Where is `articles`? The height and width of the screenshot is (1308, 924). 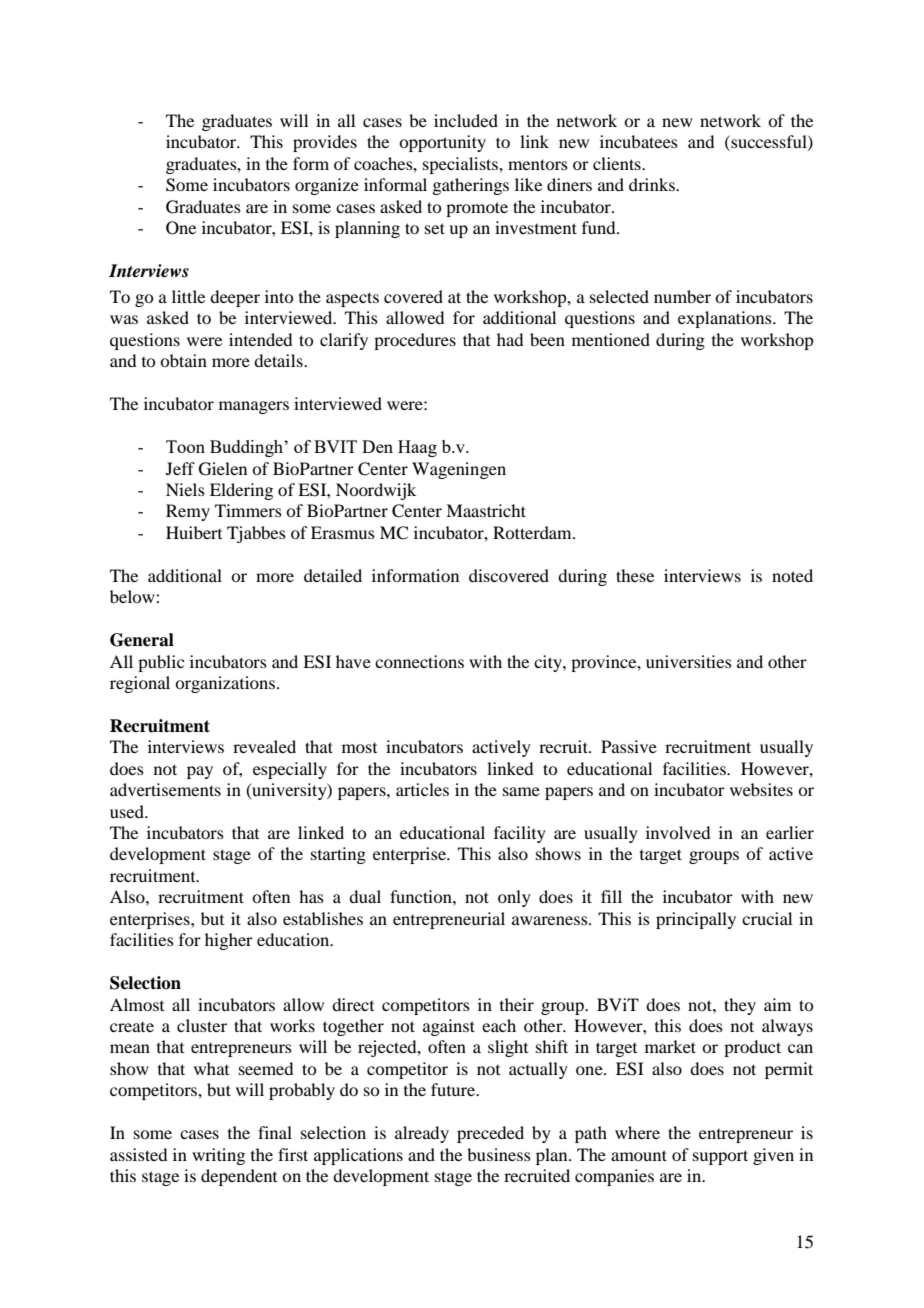 articles is located at coordinates (422, 789).
